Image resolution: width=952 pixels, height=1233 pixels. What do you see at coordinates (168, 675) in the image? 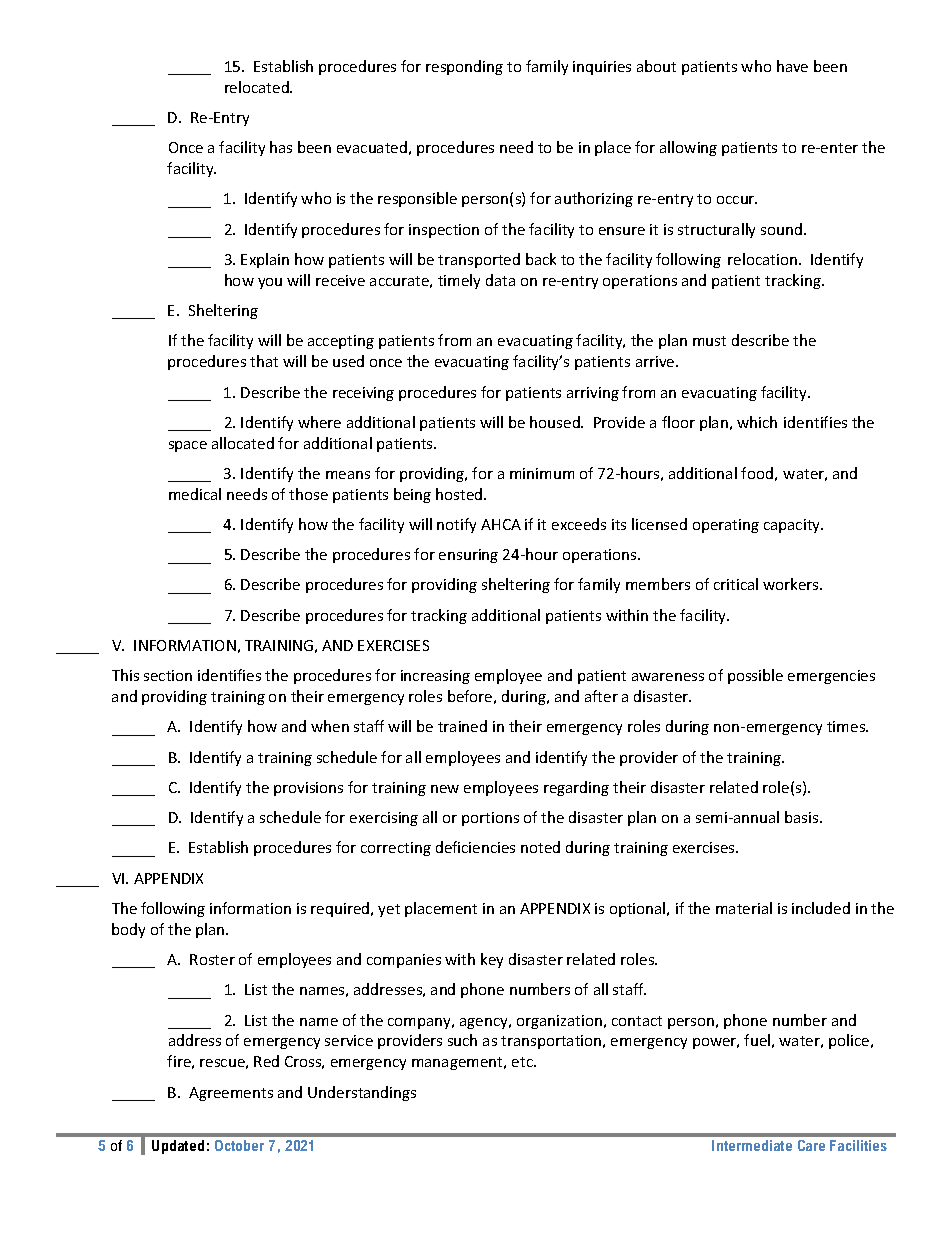
I see `section` at bounding box center [168, 675].
